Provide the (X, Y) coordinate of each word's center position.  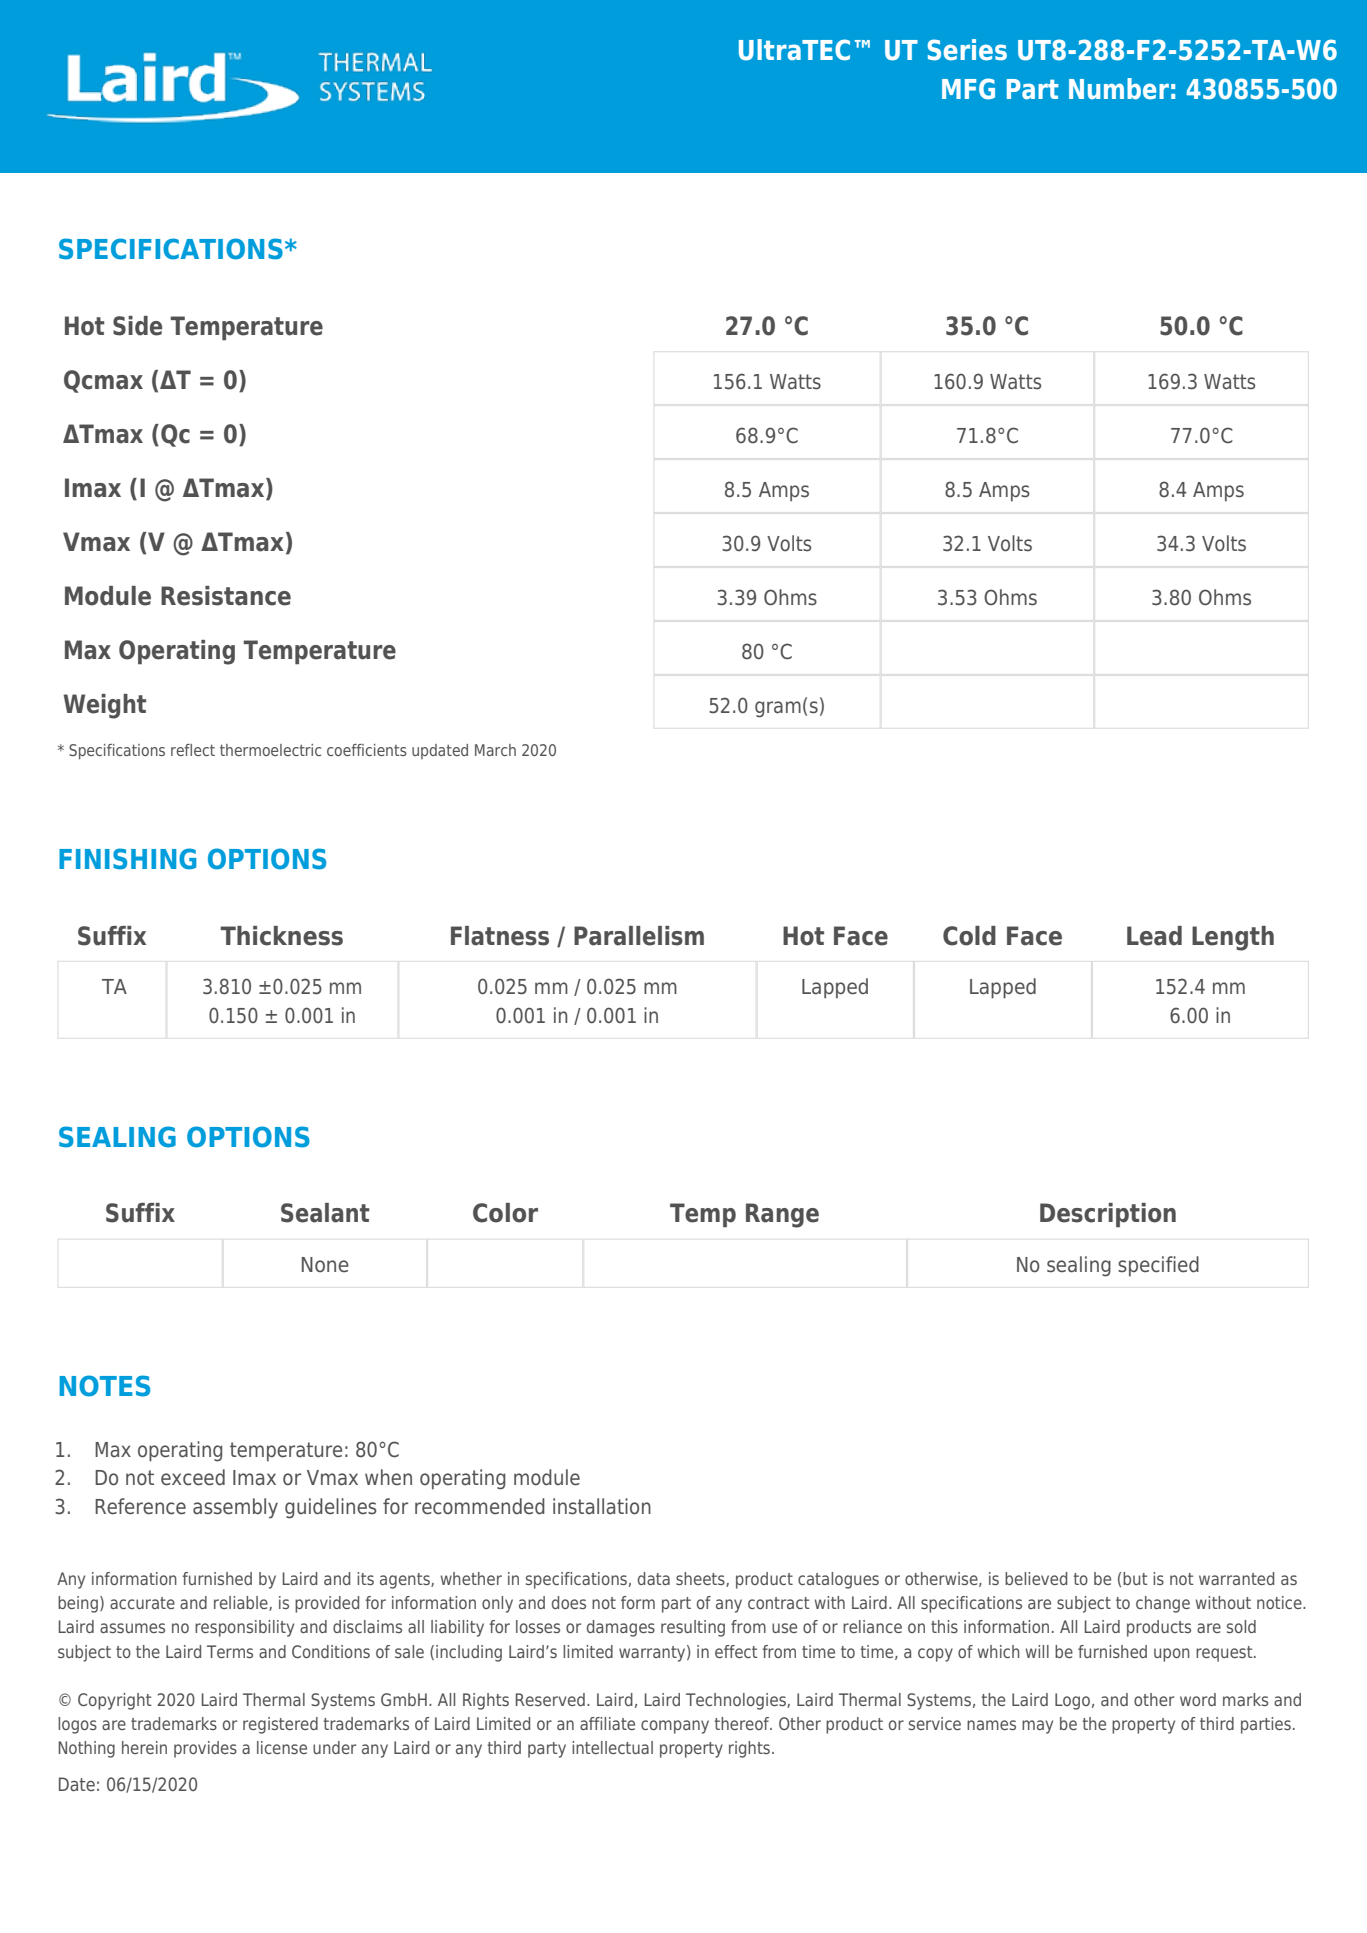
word (1198, 1699)
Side (137, 326)
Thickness (281, 936)
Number (1119, 89)
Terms (230, 1651)
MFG (968, 89)
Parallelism (639, 936)
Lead (1154, 936)
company (675, 1727)
